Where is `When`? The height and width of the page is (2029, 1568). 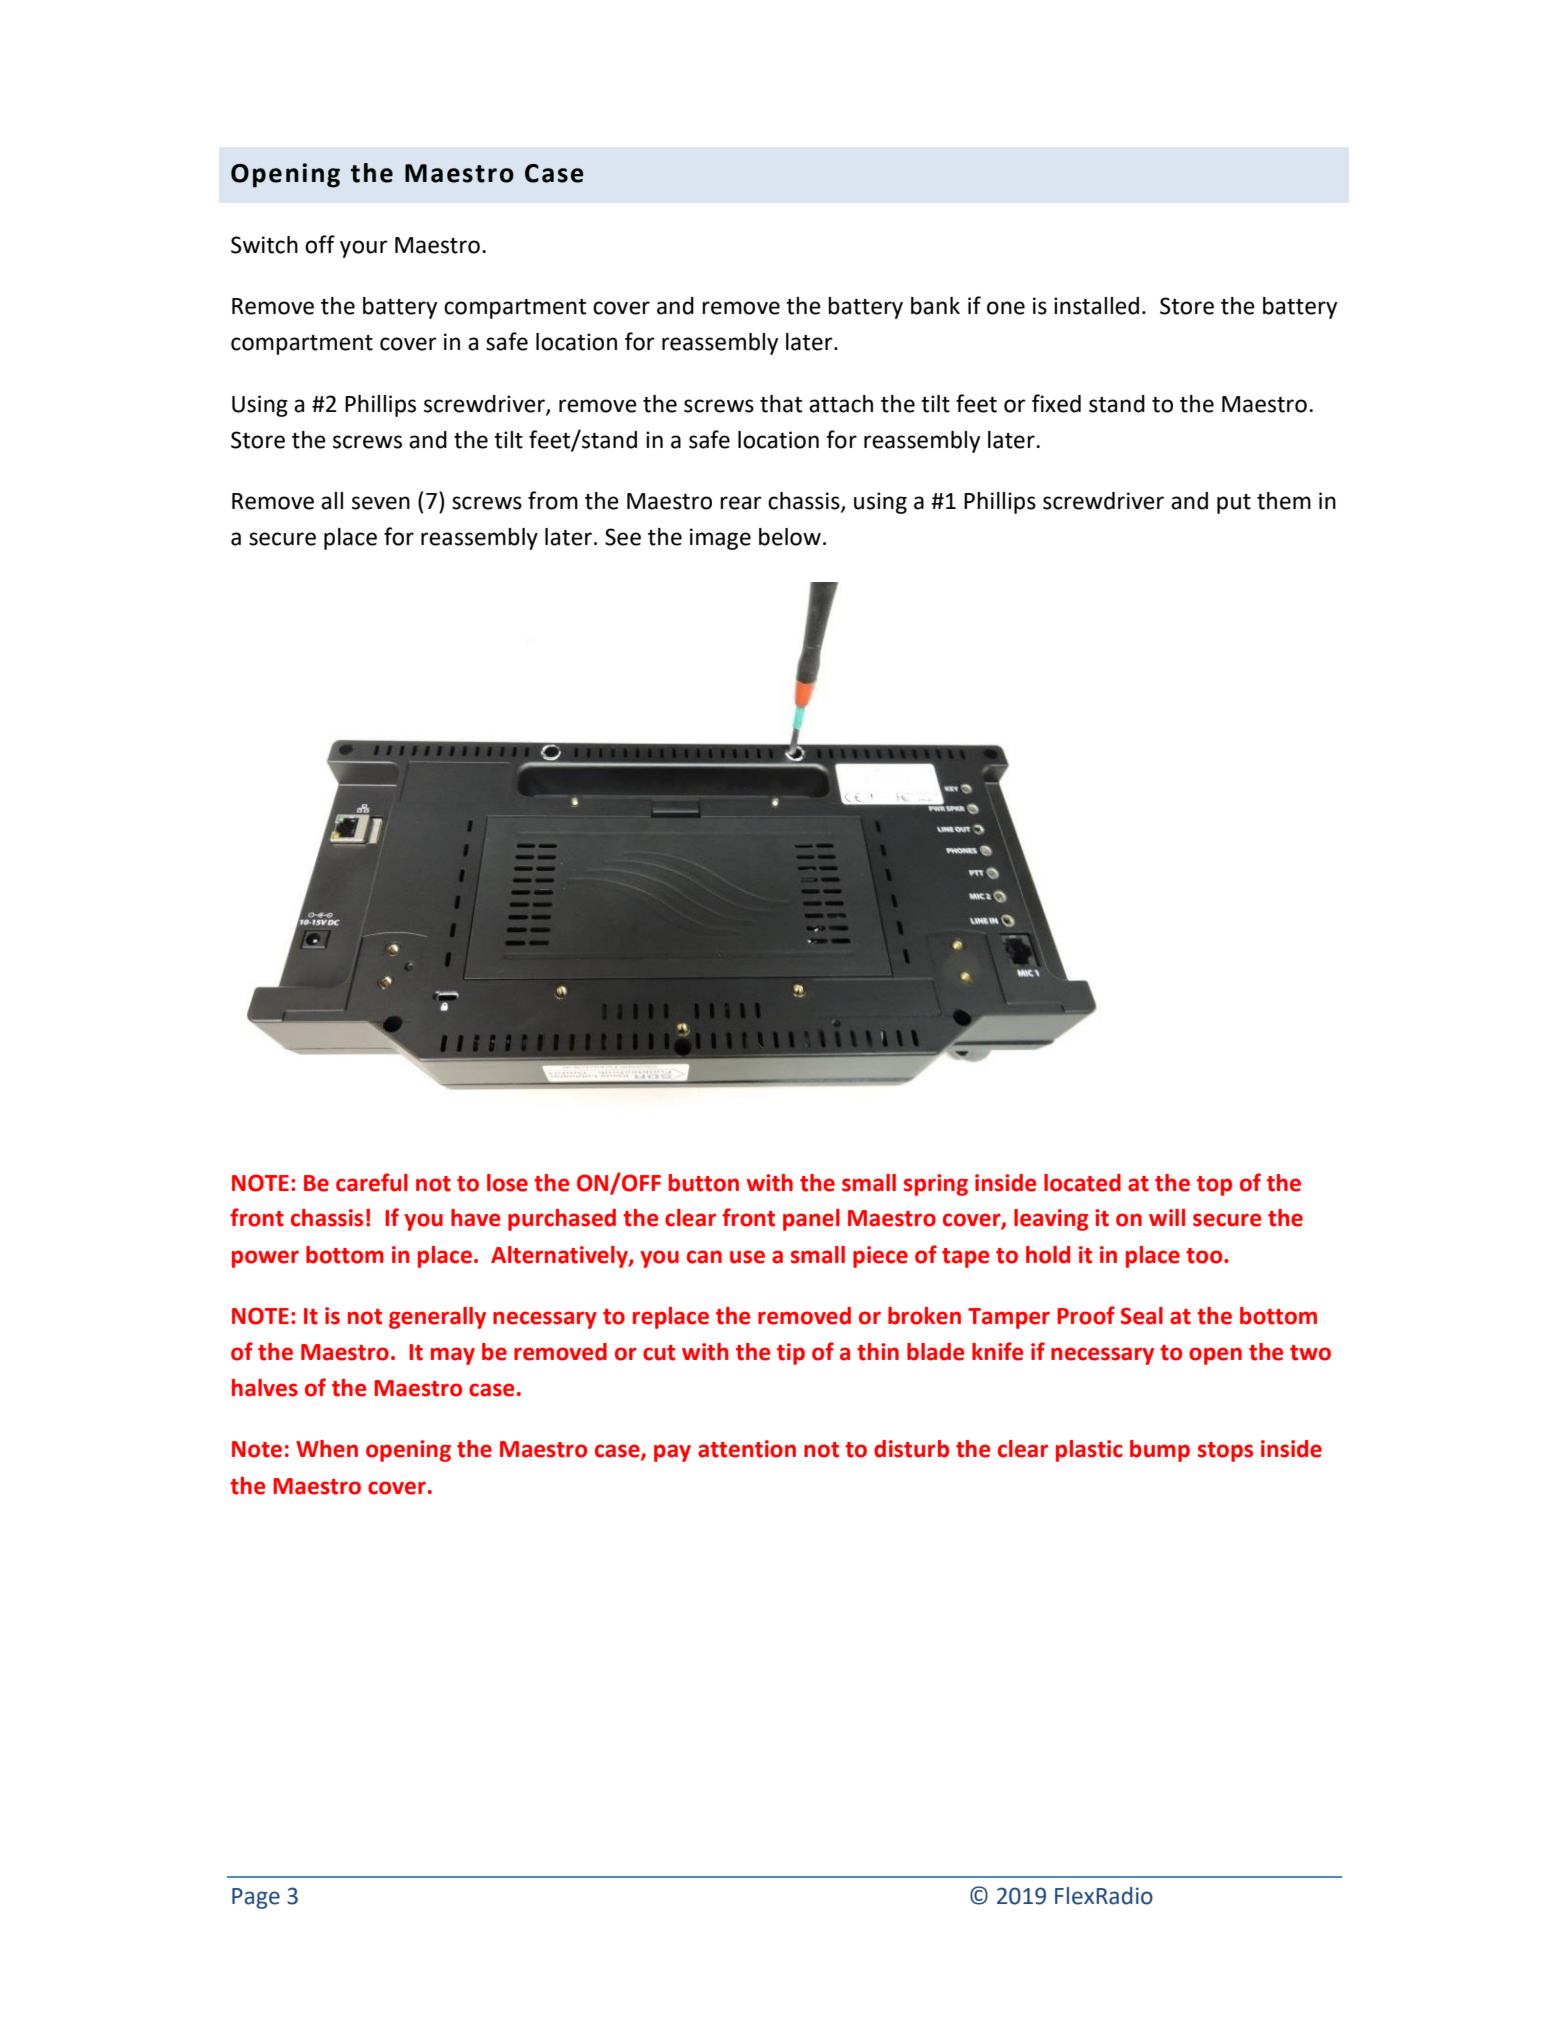
When is located at coordinates (327, 1449).
